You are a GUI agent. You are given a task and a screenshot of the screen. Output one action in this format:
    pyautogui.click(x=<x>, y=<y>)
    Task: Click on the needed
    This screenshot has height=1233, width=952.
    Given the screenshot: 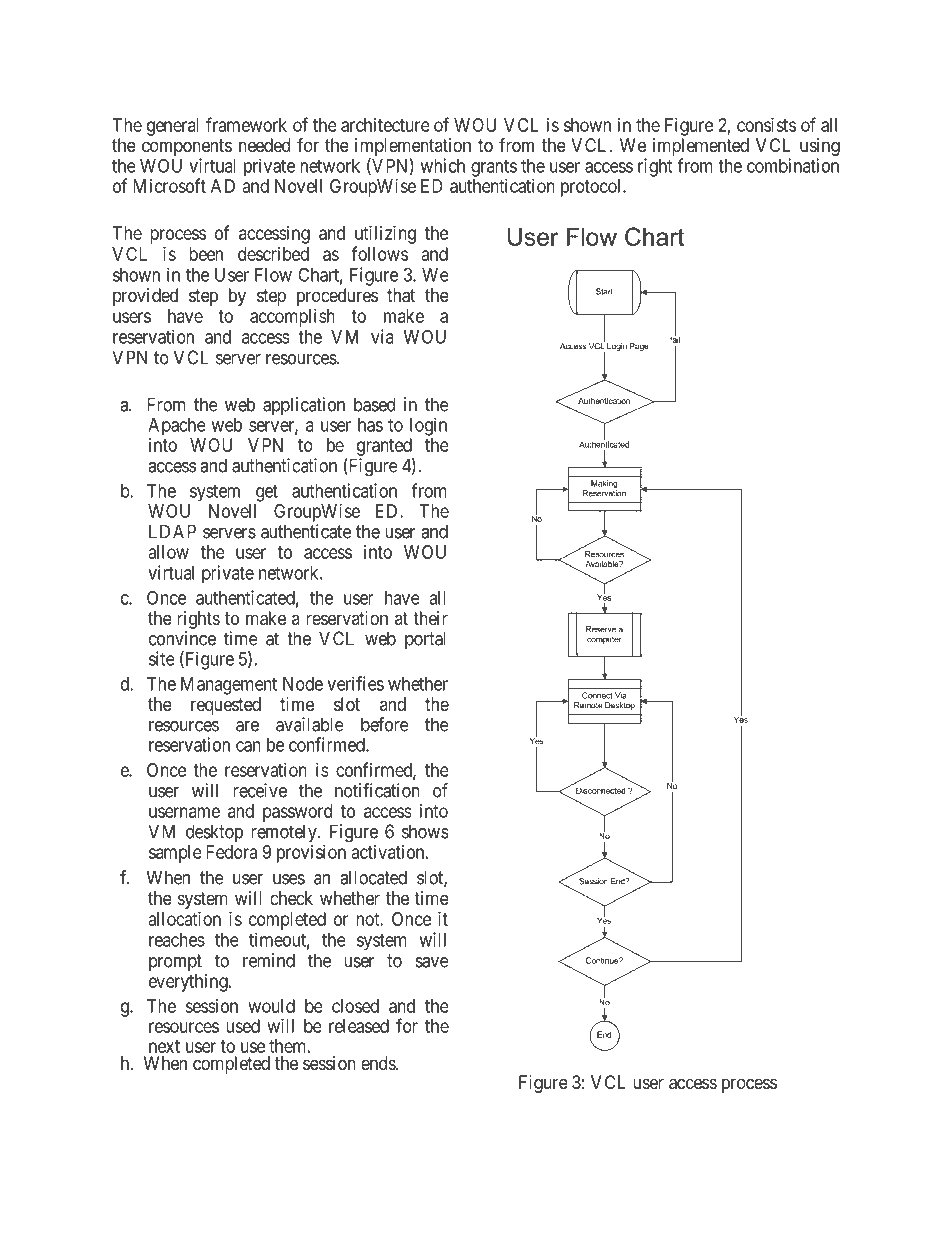 What is the action you would take?
    pyautogui.click(x=264, y=145)
